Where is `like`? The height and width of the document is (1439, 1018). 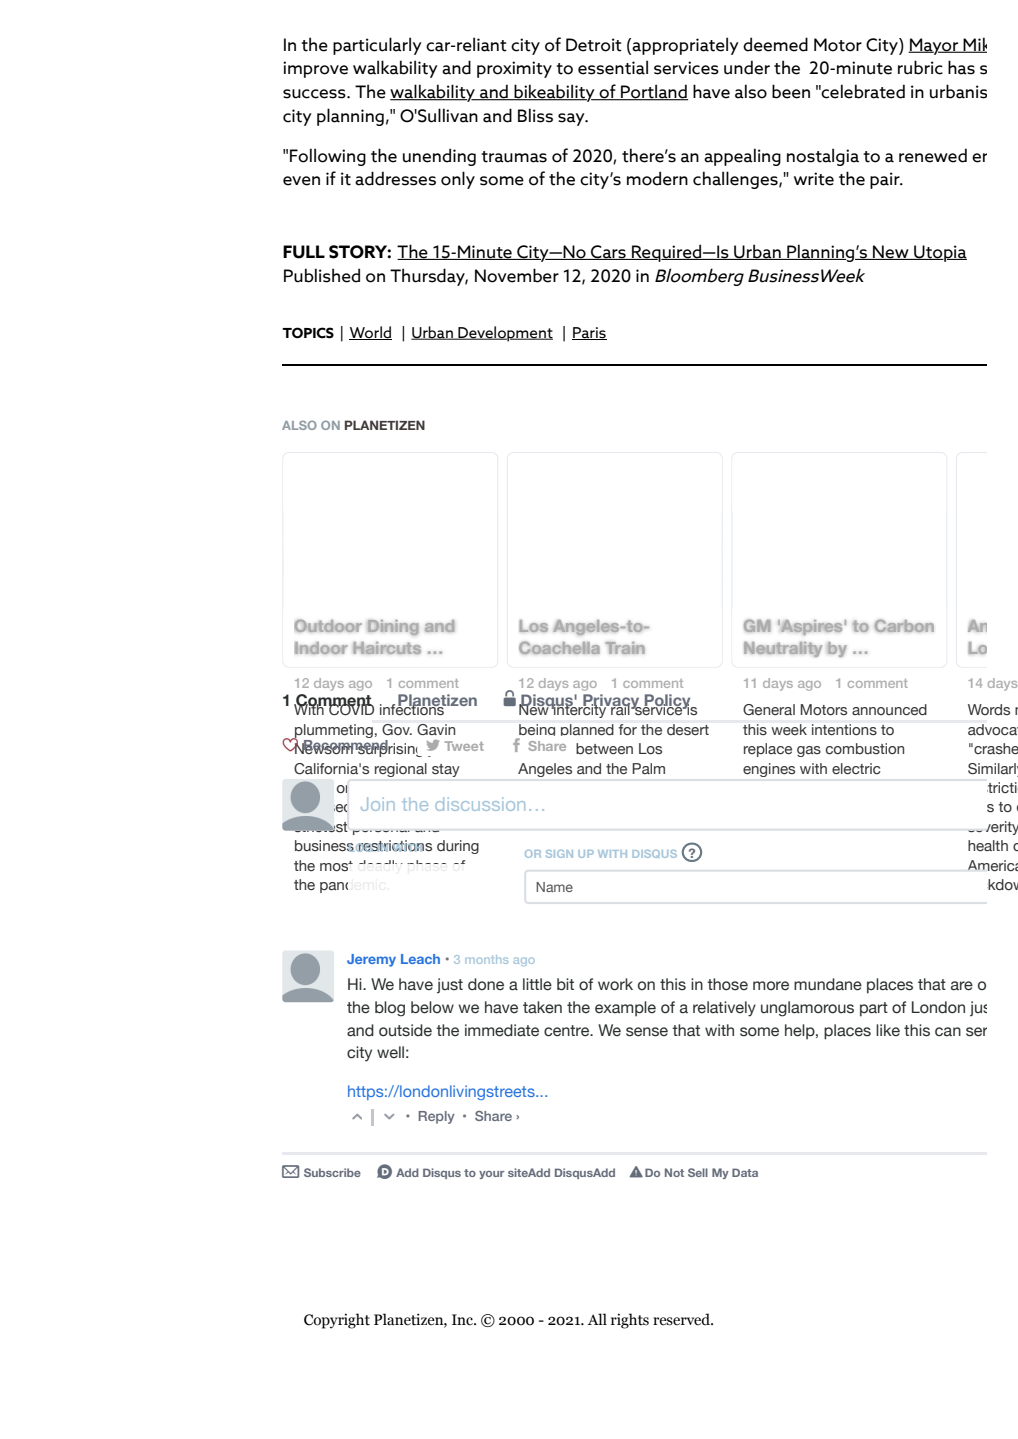
like is located at coordinates (888, 1030).
